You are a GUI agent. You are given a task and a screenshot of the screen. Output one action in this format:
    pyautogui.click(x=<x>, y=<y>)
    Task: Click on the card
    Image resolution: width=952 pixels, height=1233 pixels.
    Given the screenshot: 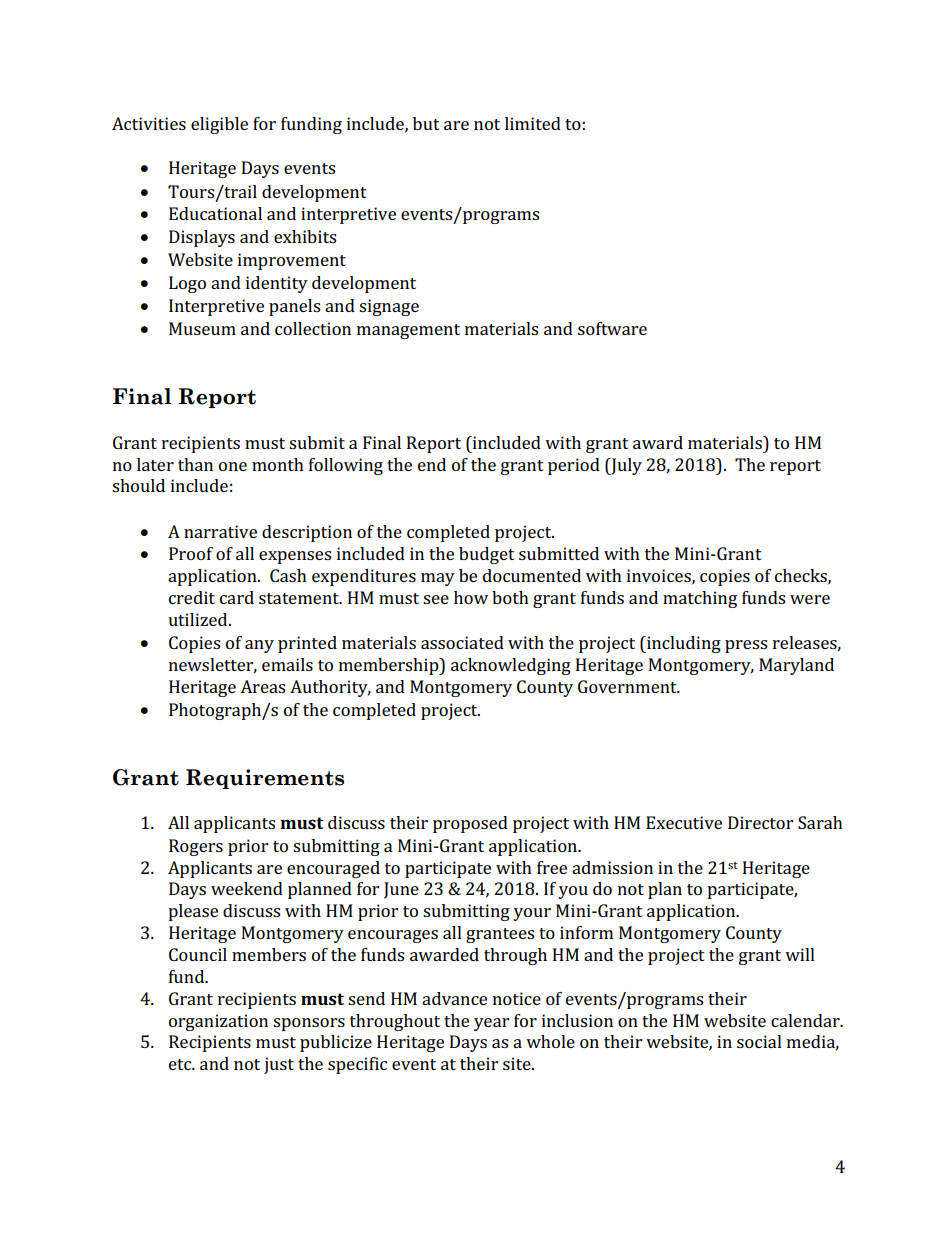 What is the action you would take?
    pyautogui.click(x=237, y=597)
